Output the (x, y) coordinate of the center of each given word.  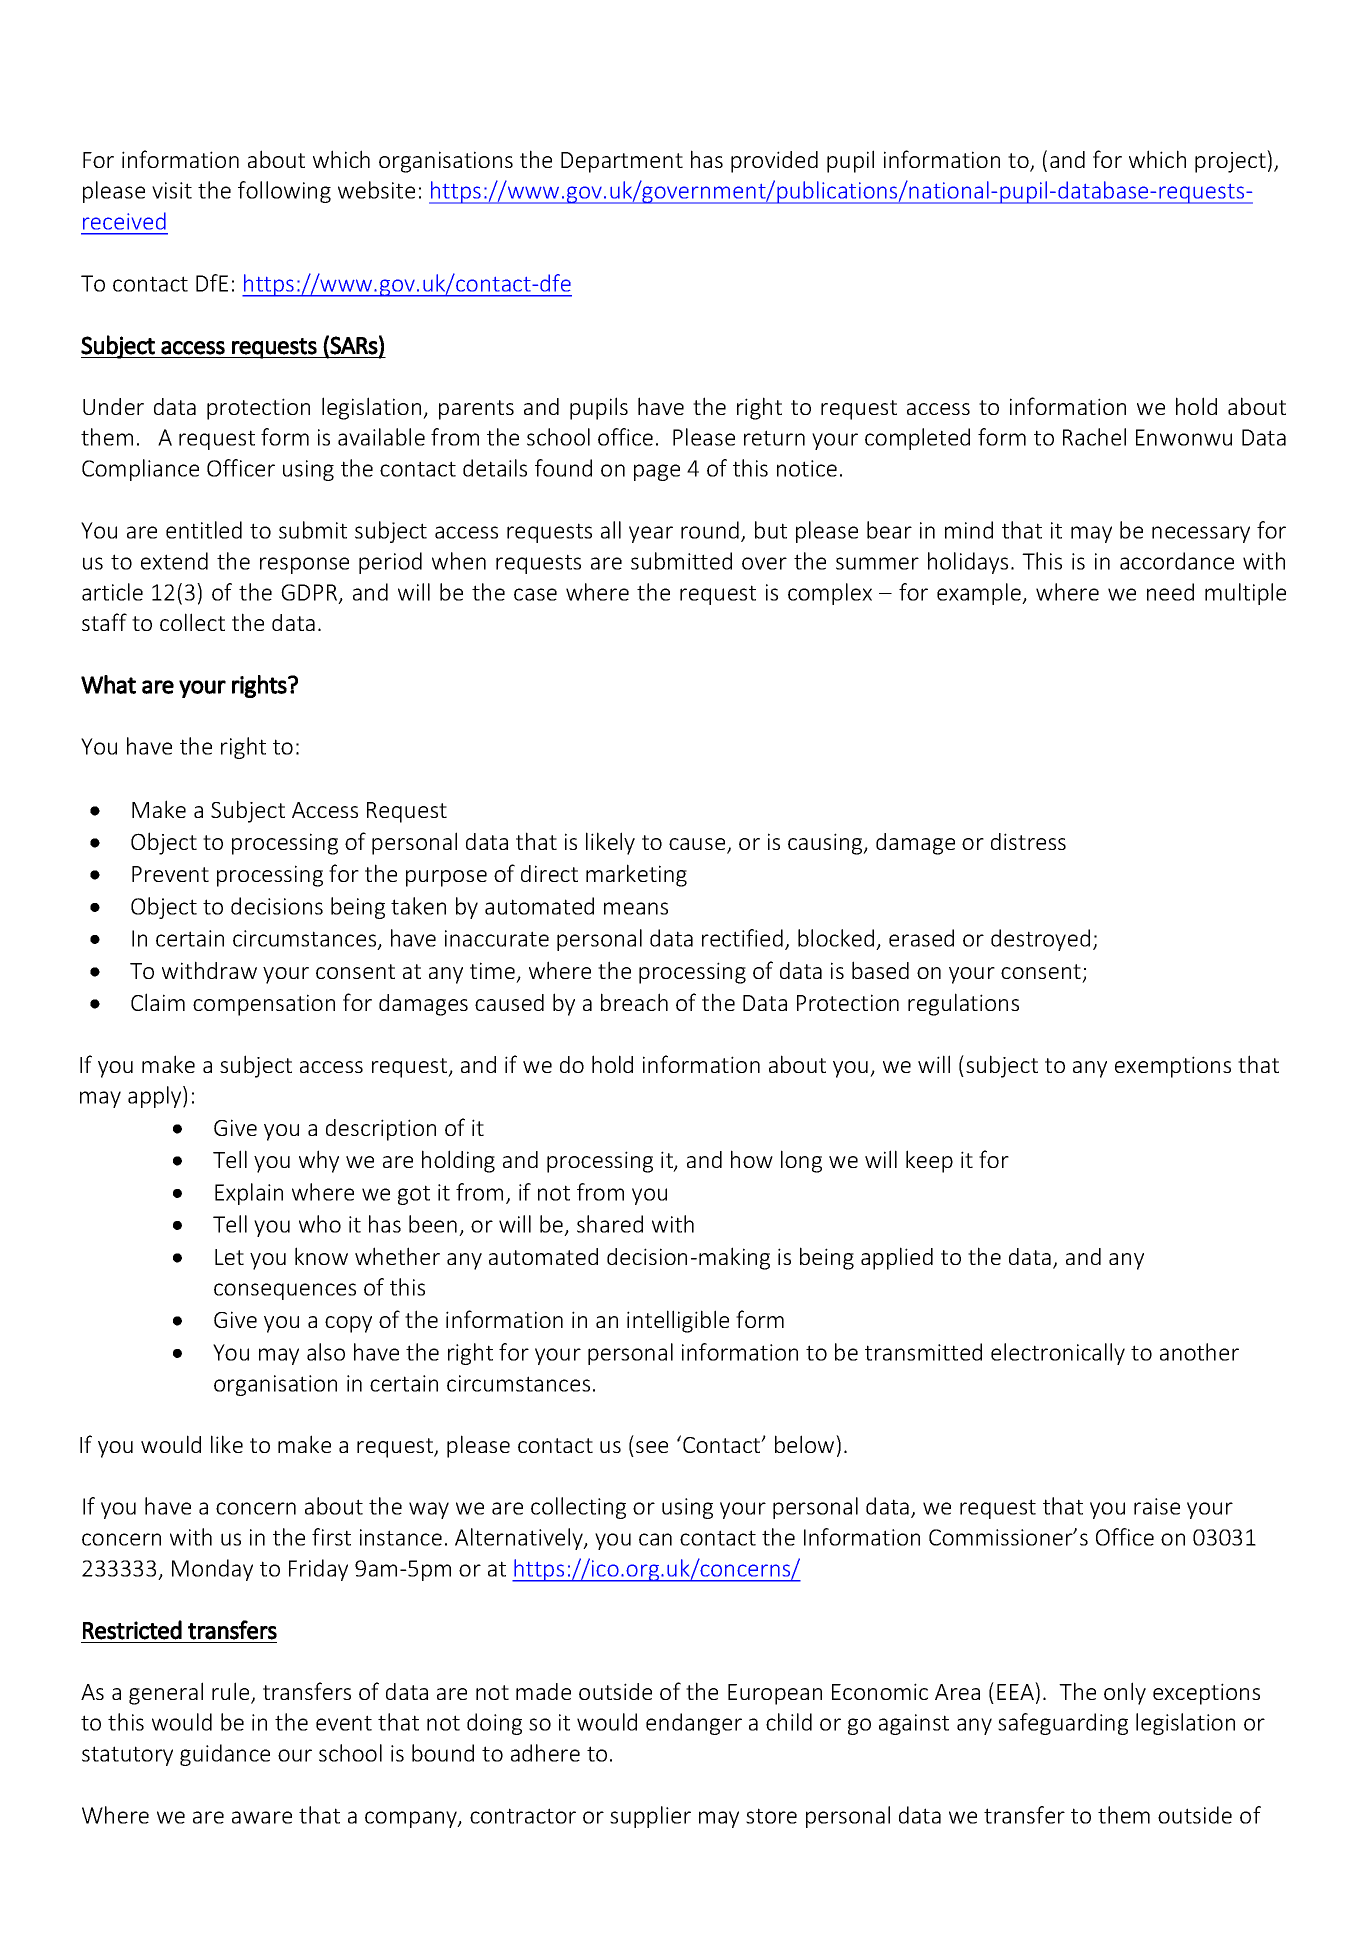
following (284, 192)
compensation (264, 1005)
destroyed (1040, 940)
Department (622, 162)
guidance (225, 1755)
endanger (694, 1724)
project (1231, 161)
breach (634, 1002)
